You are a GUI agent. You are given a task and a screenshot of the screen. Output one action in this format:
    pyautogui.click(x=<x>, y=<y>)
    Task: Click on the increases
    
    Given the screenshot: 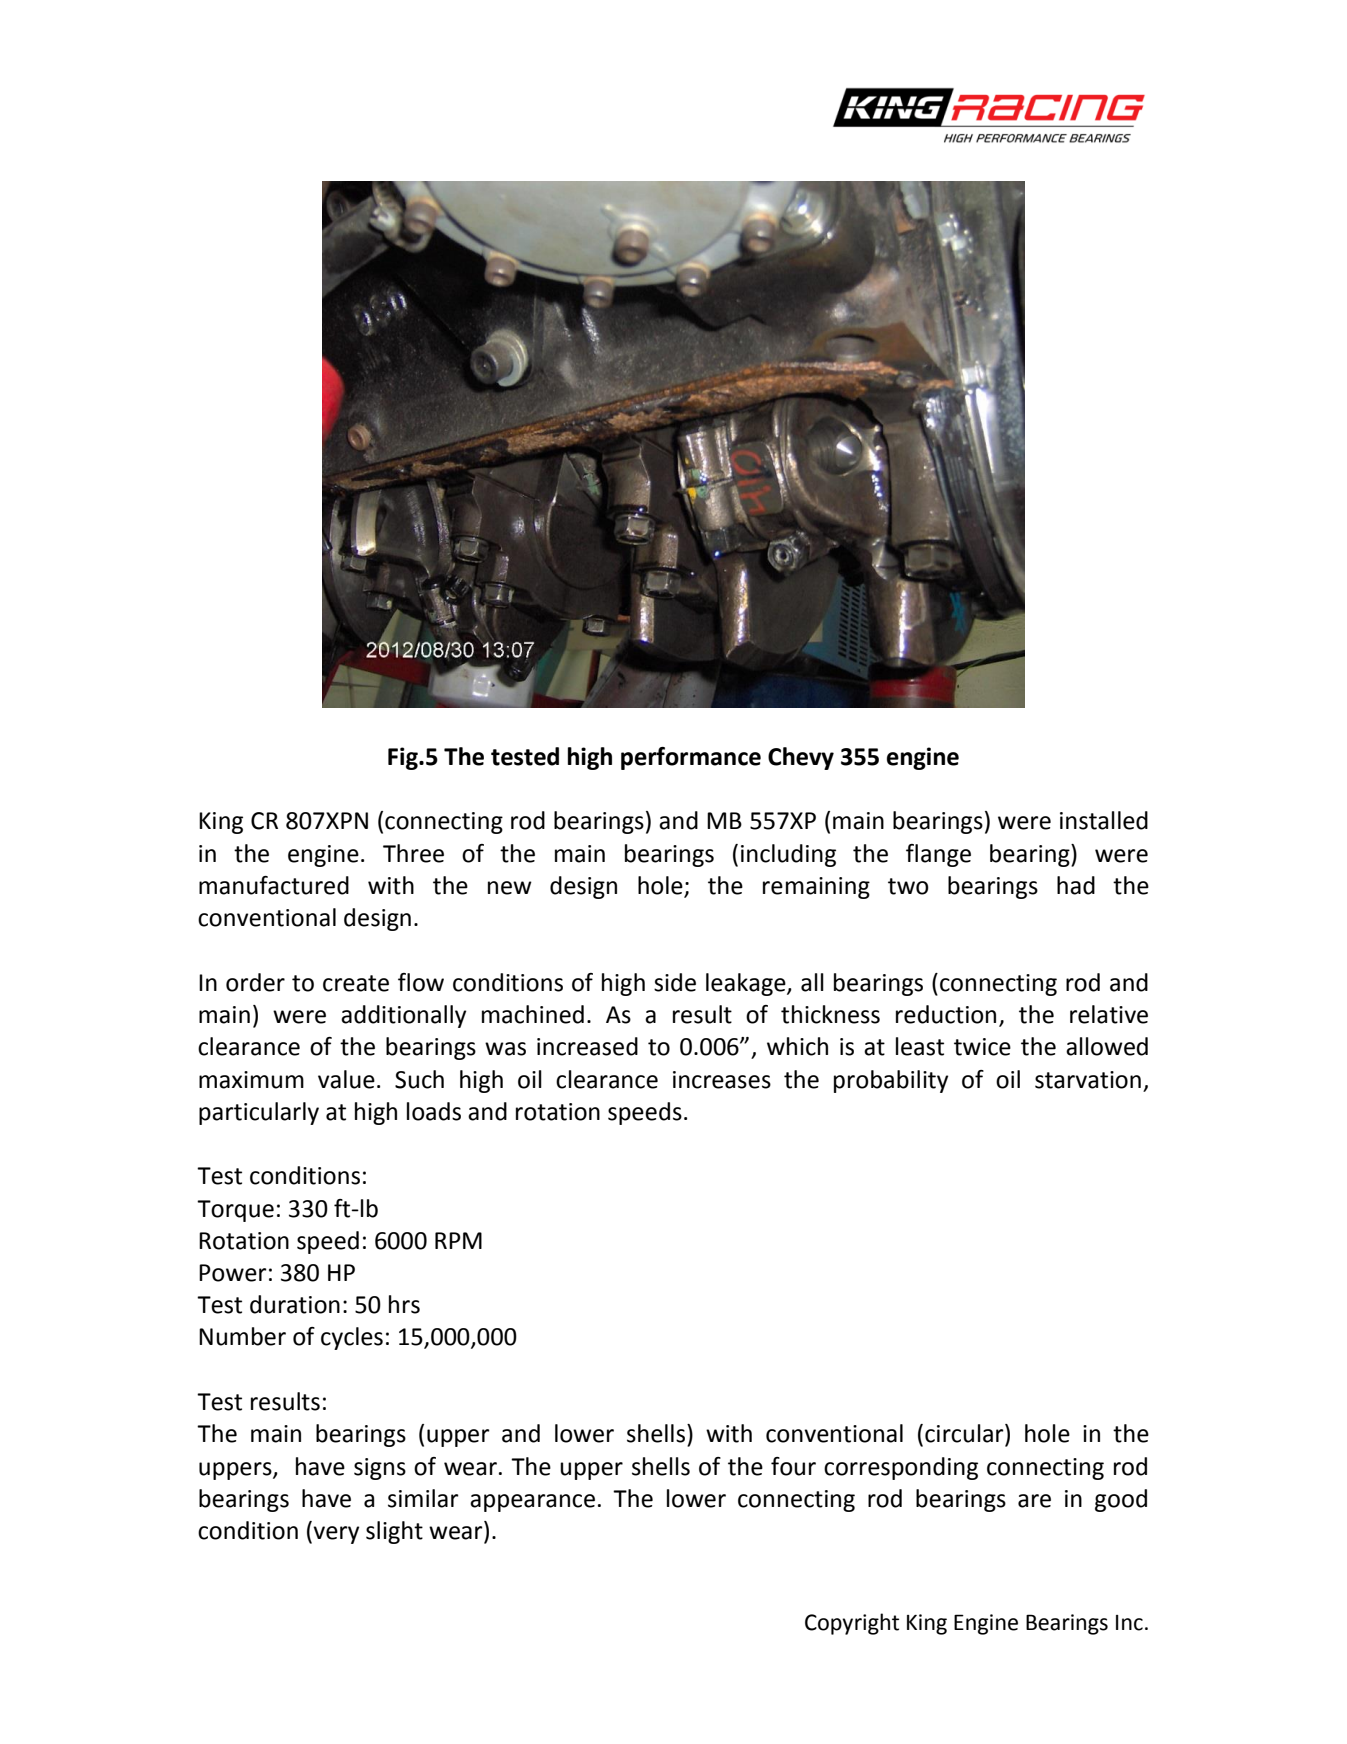 What is the action you would take?
    pyautogui.click(x=722, y=1080)
